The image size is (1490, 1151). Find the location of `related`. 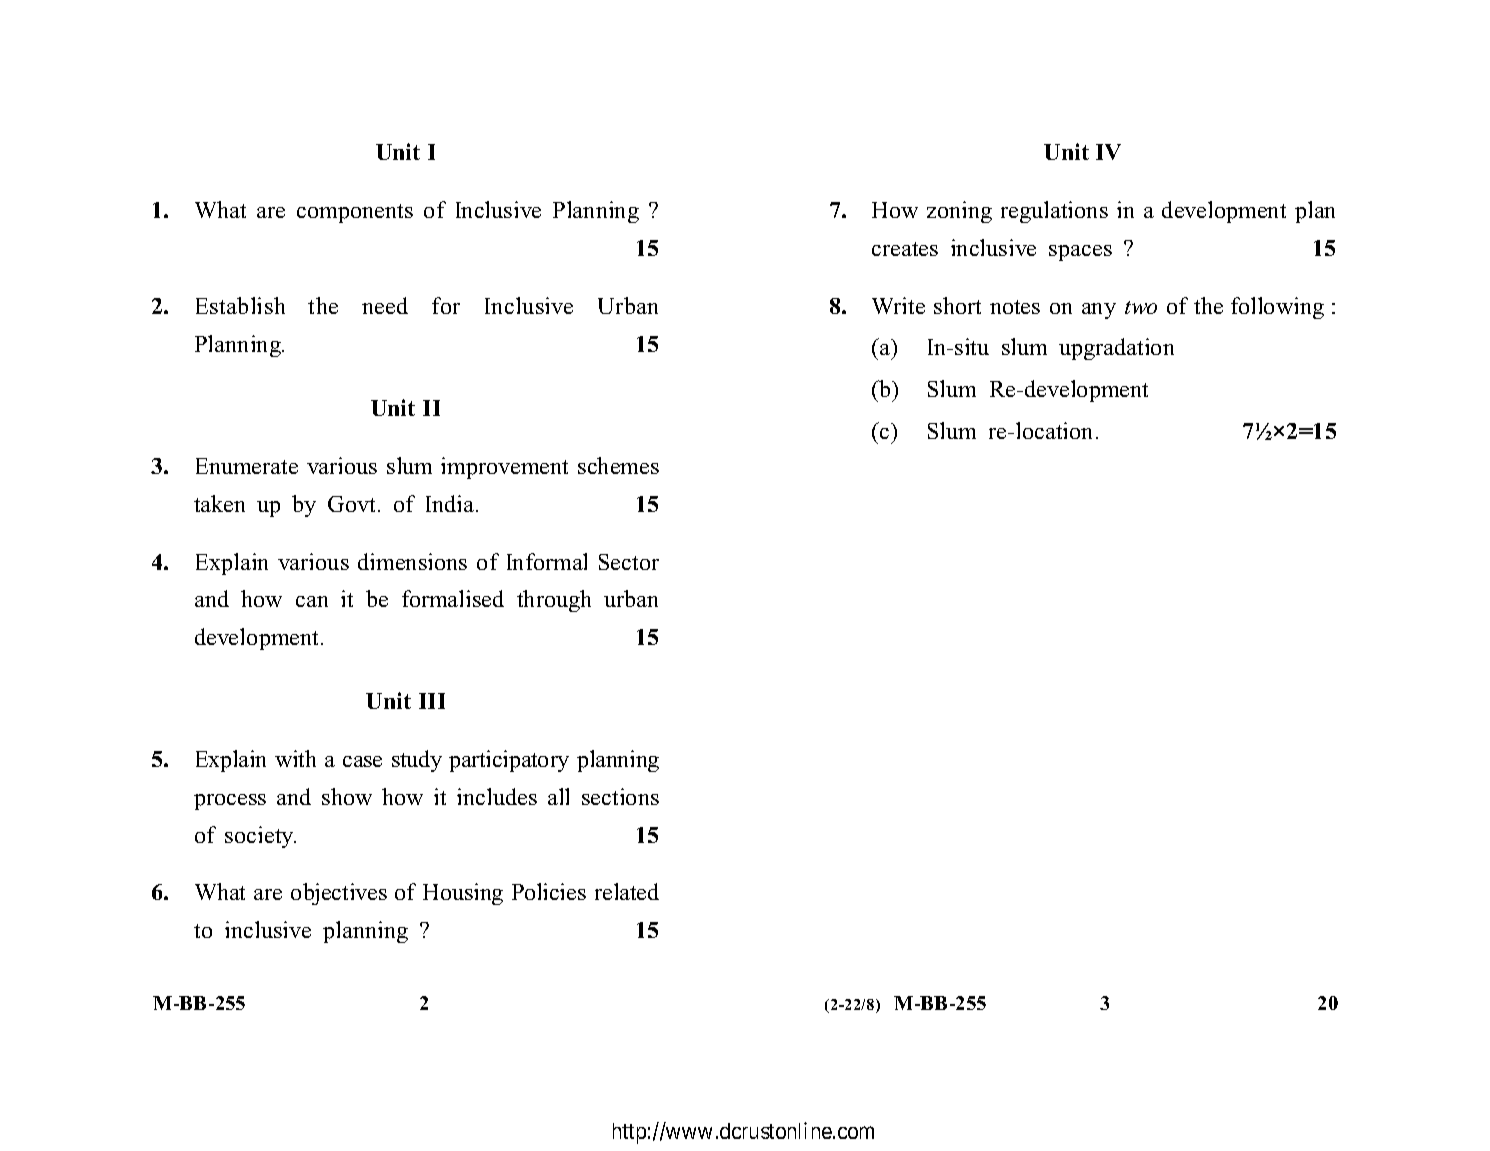

related is located at coordinates (627, 891).
